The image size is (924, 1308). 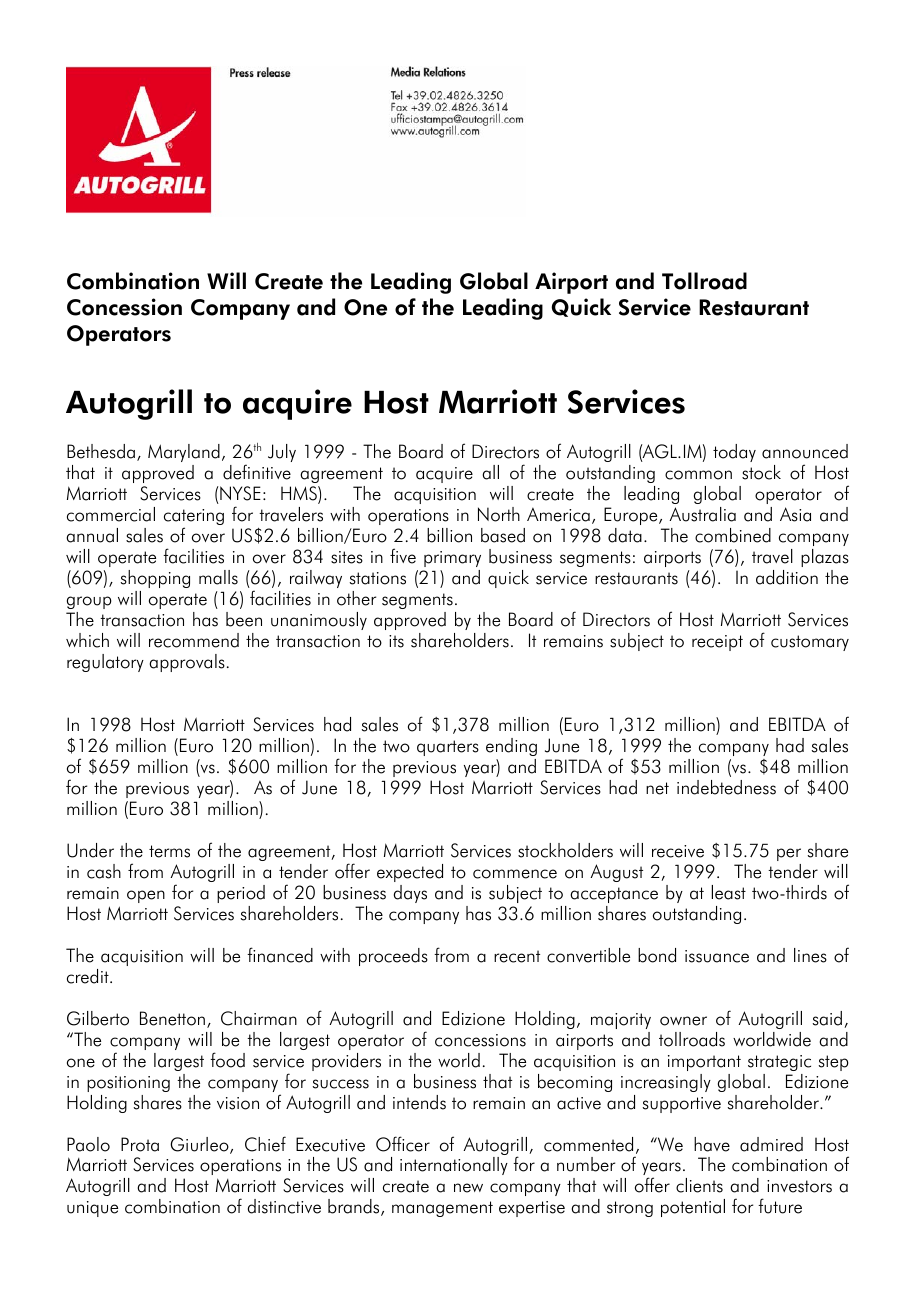 What do you see at coordinates (146, 896) in the screenshot?
I see `open` at bounding box center [146, 896].
